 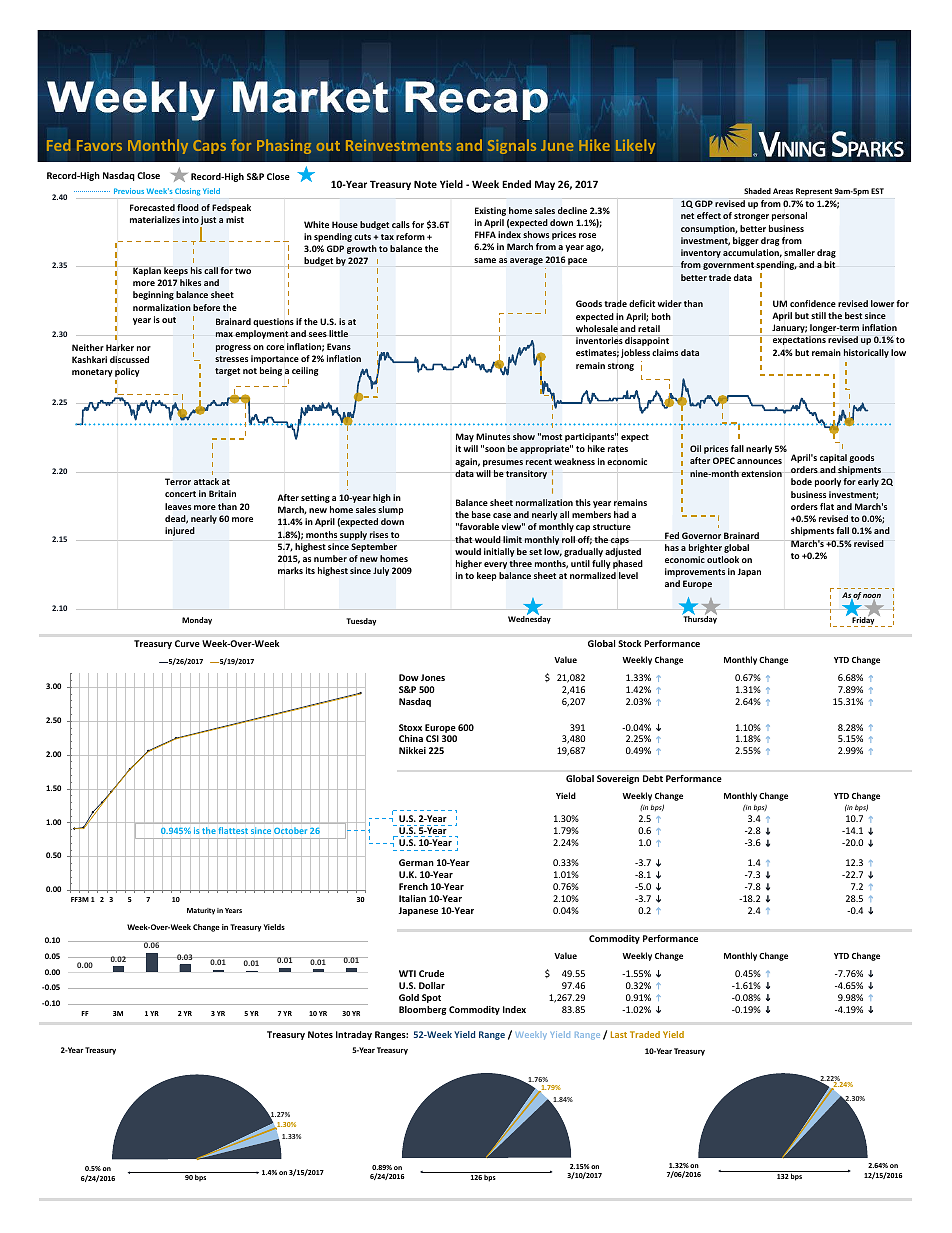 What do you see at coordinates (516, 184) in the image?
I see `Ended` at bounding box center [516, 184].
